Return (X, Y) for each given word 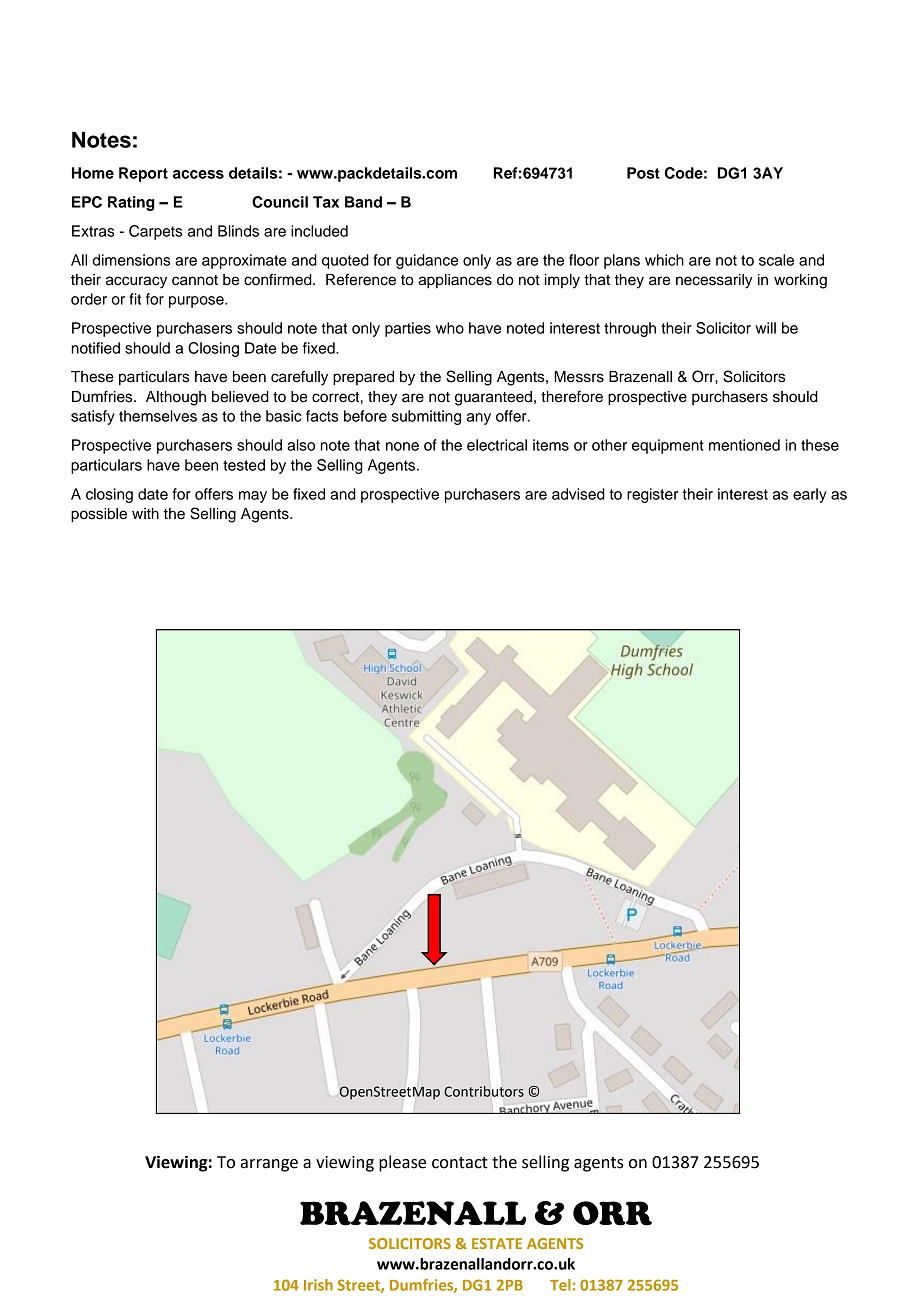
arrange (269, 1165)
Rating (131, 203)
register (652, 495)
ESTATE (497, 1243)
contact (460, 1163)
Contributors (484, 1091)
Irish (318, 1285)
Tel (560, 1285)
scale (776, 260)
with (145, 513)
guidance (427, 261)
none (402, 446)
